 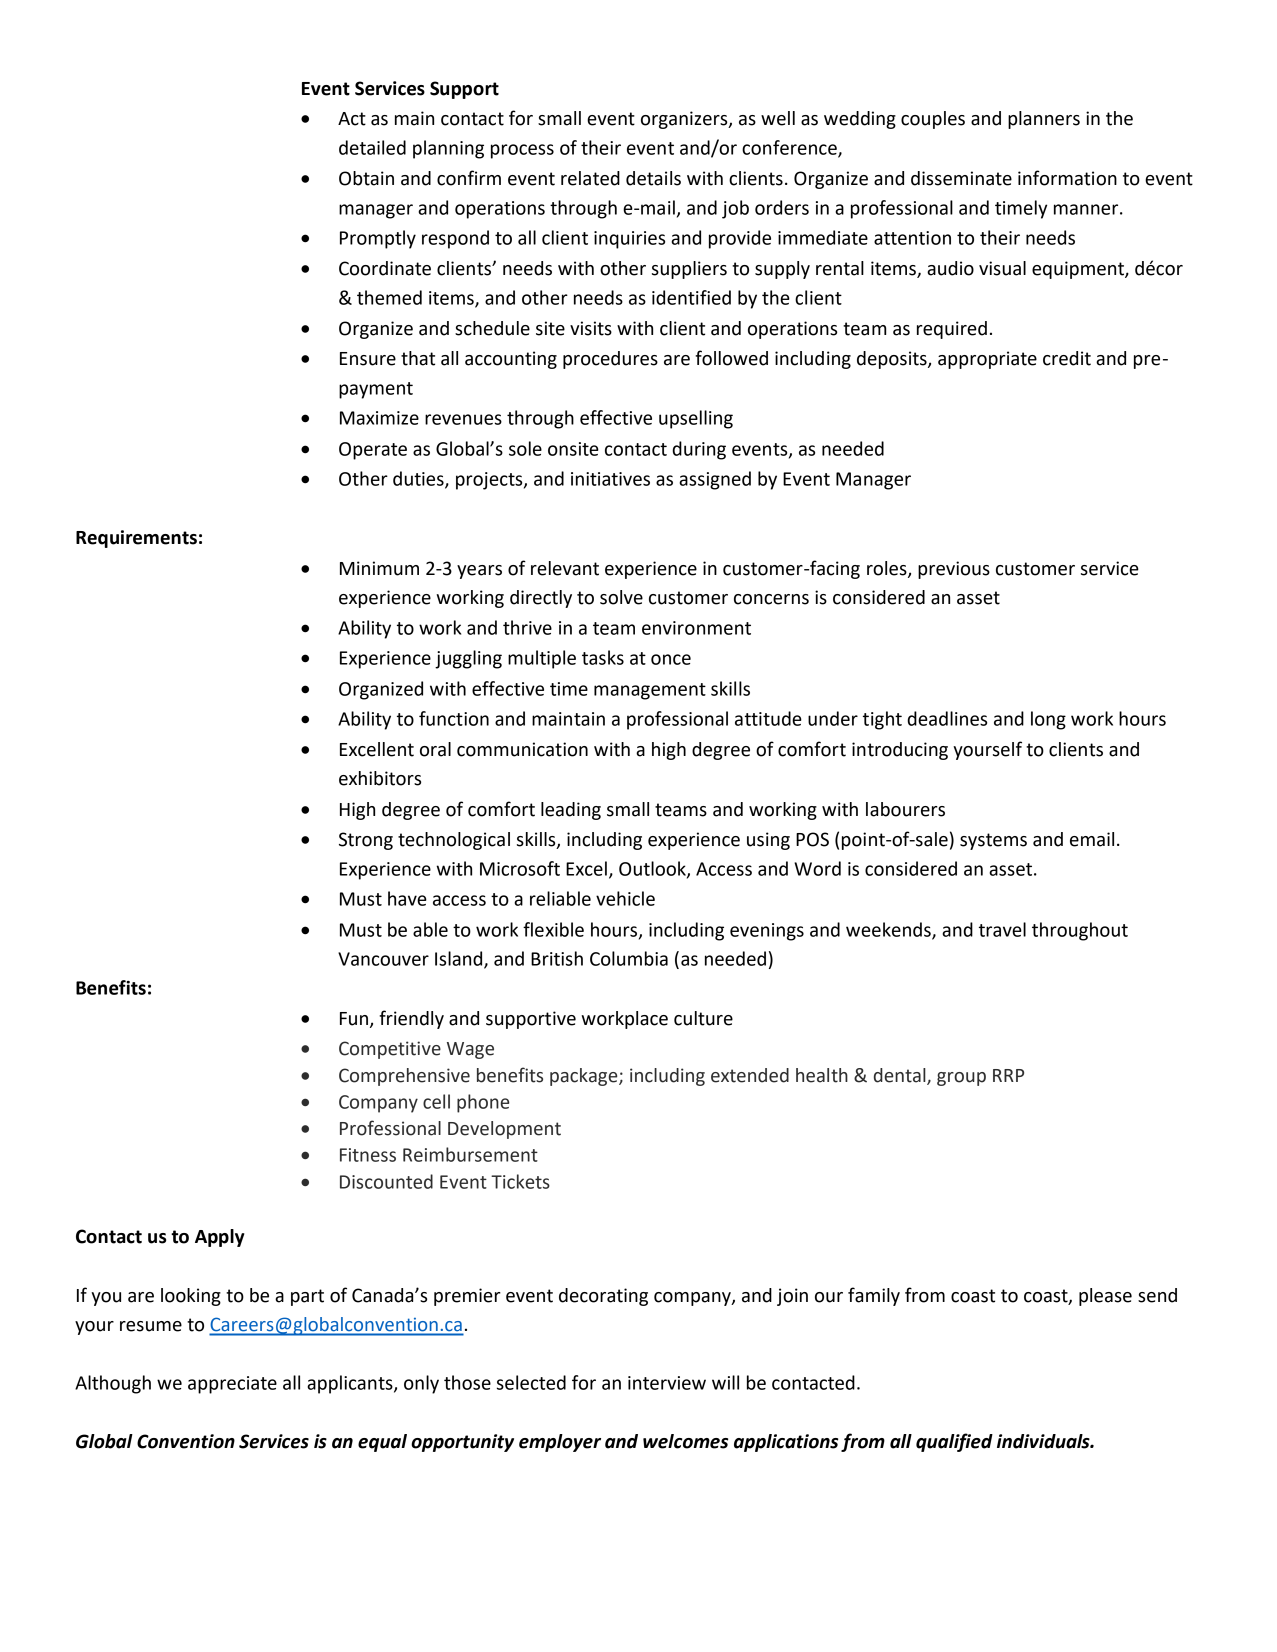 What do you see at coordinates (653, 178) in the screenshot?
I see `details` at bounding box center [653, 178].
